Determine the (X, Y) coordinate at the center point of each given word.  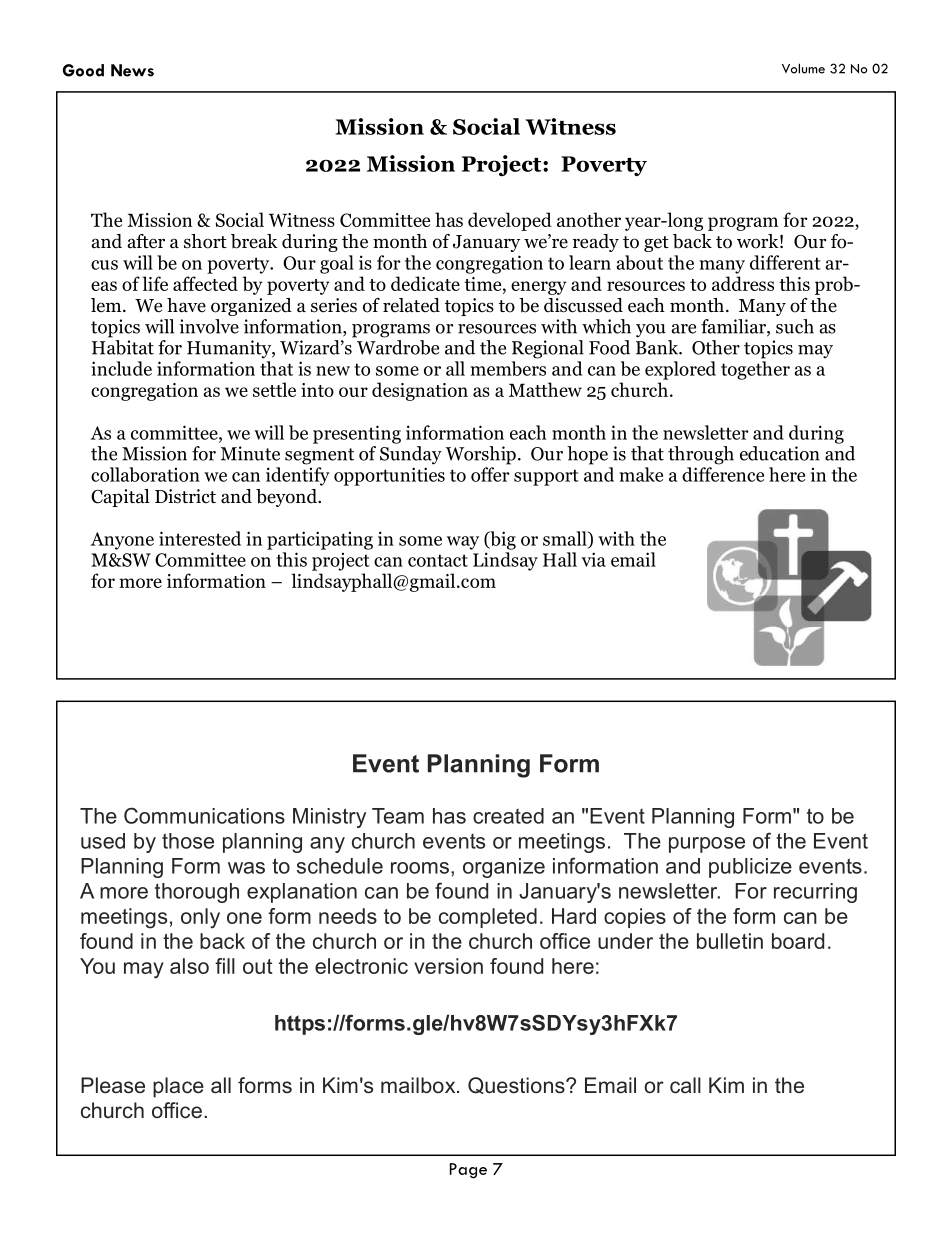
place (178, 1087)
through (701, 455)
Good (83, 70)
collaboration (145, 474)
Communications (204, 815)
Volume (803, 68)
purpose (707, 845)
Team (398, 816)
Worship (481, 455)
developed (510, 221)
